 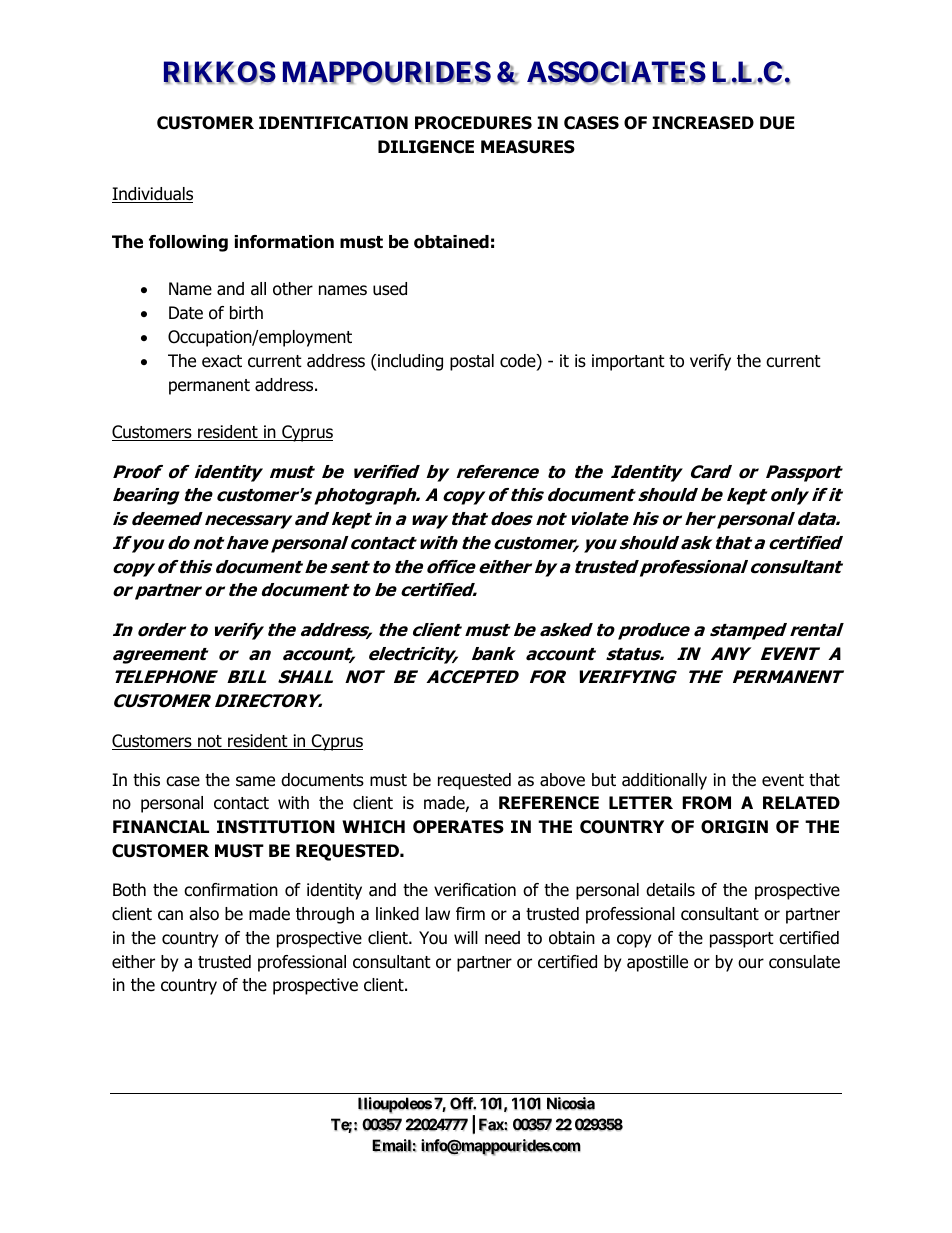 I want to click on consulate, so click(x=804, y=962).
